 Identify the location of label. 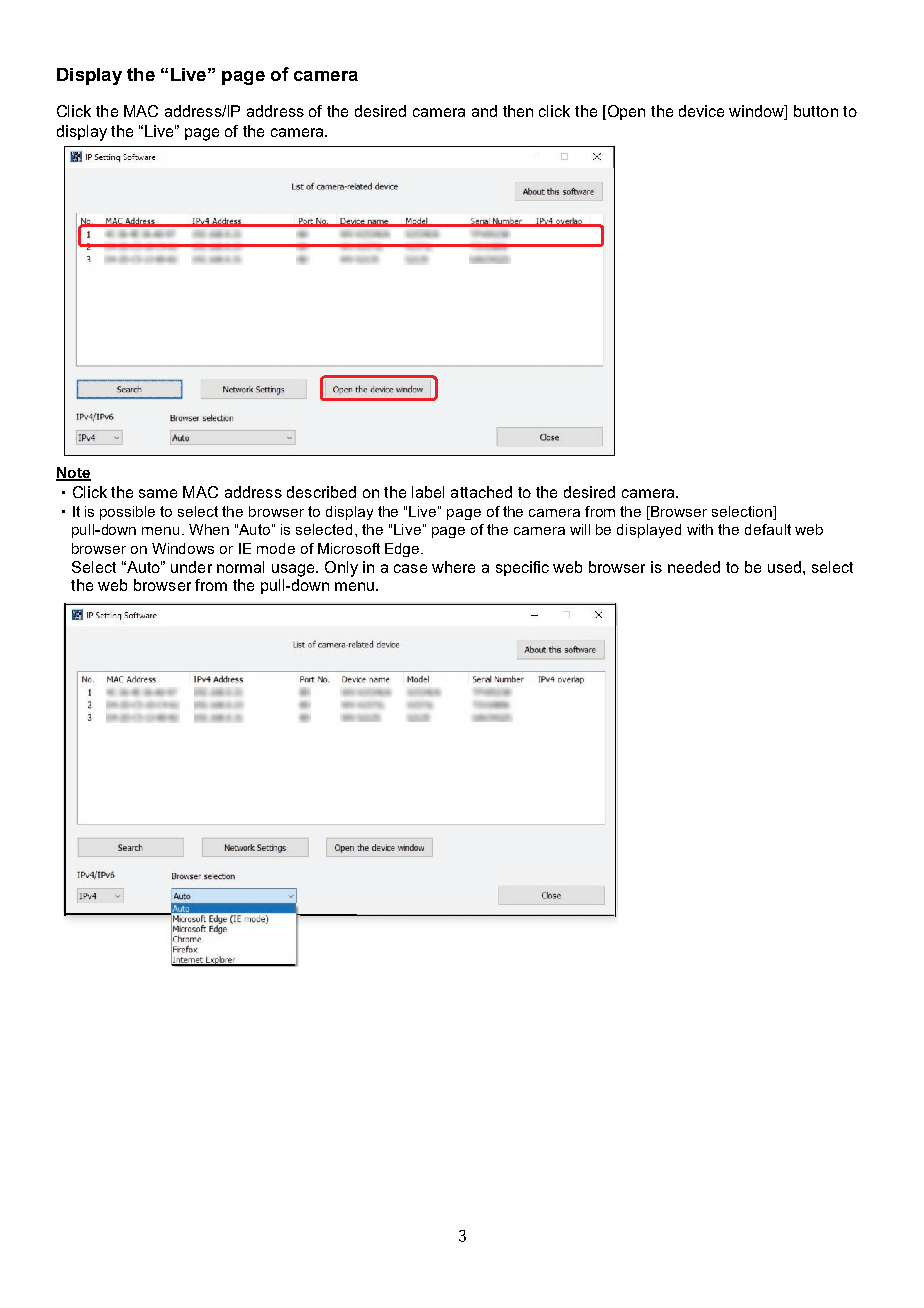
(428, 492).
